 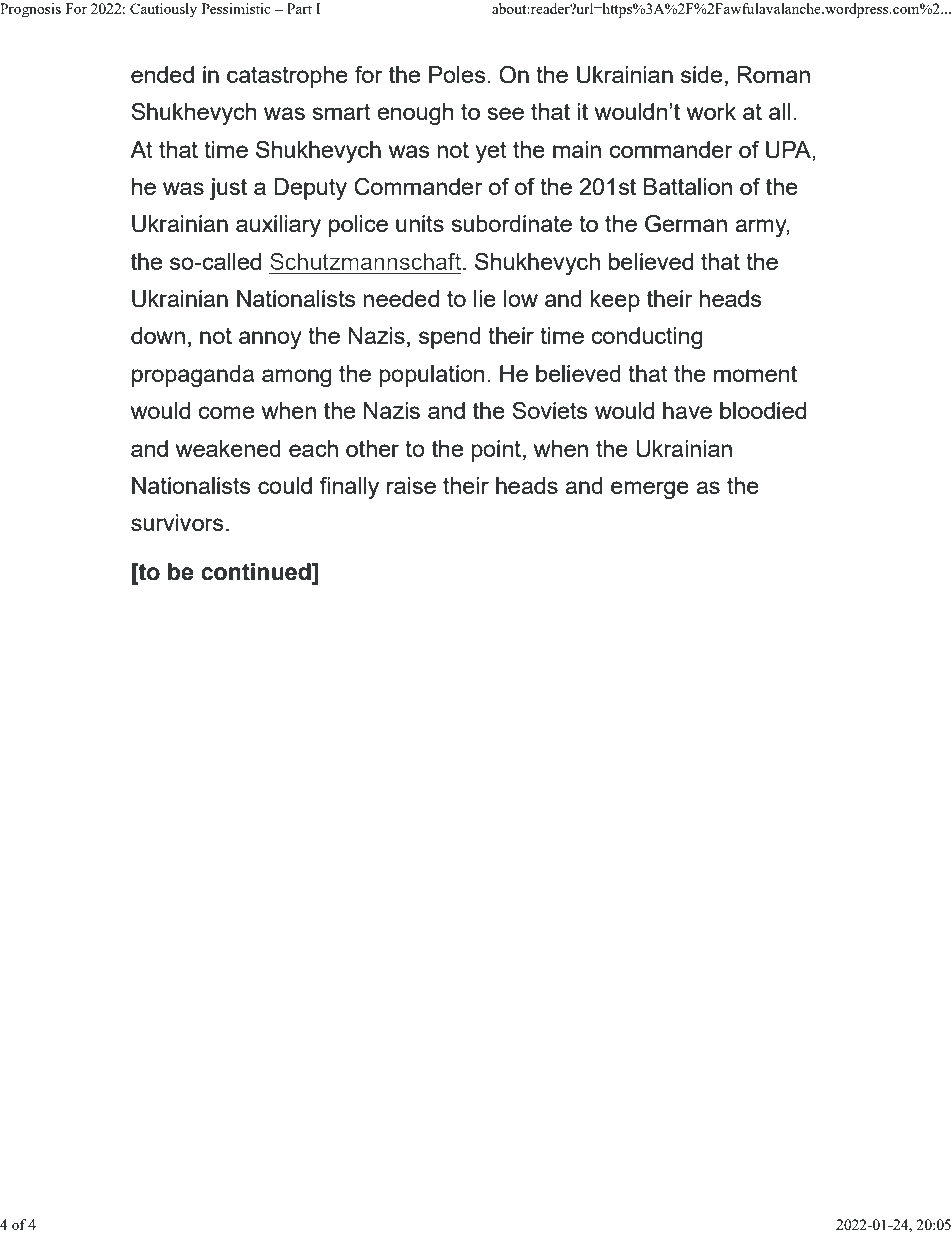 What do you see at coordinates (401, 298) in the image?
I see `needed` at bounding box center [401, 298].
